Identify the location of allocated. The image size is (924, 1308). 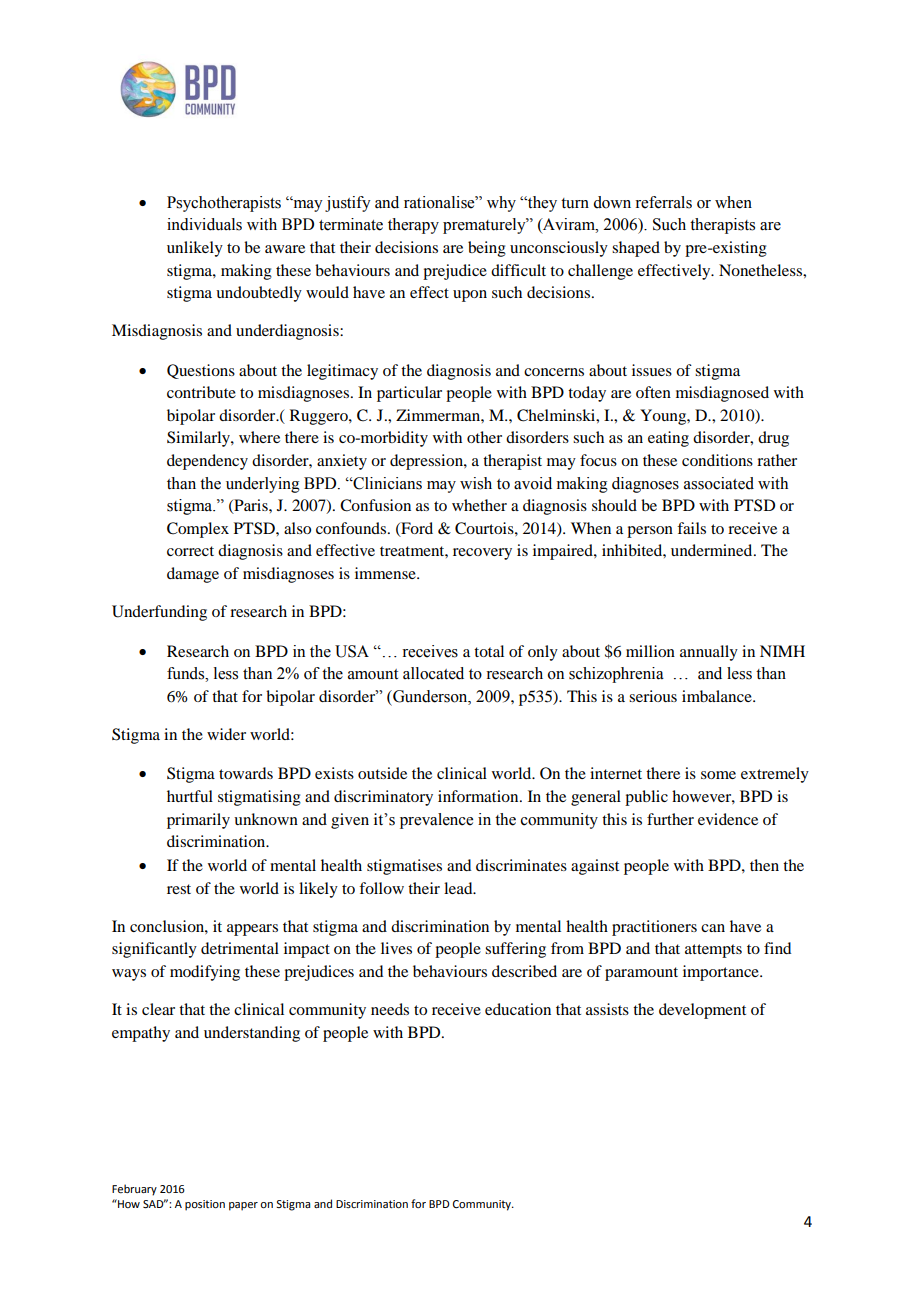
(433, 673).
